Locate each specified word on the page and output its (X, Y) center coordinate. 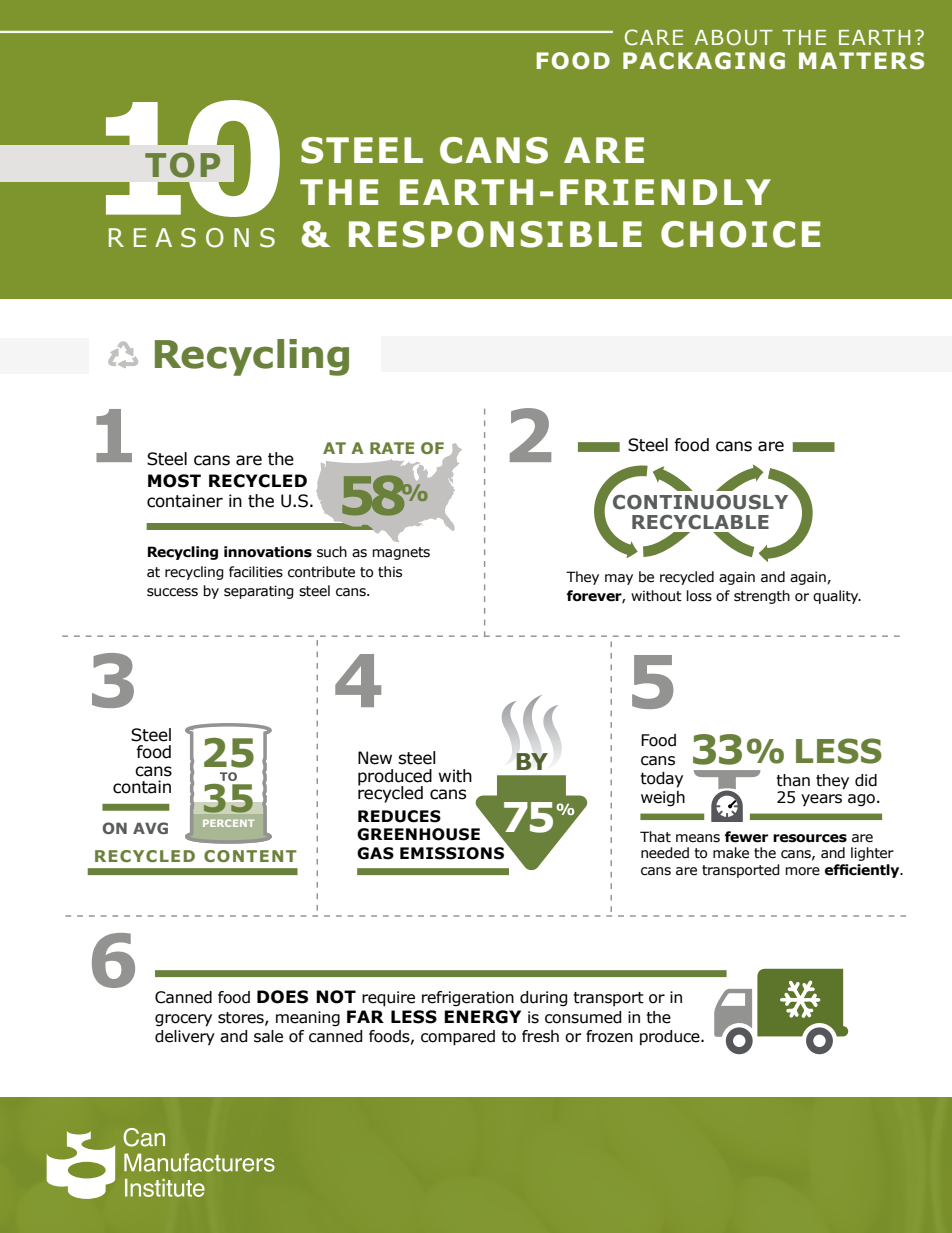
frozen (609, 1036)
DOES (282, 997)
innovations (268, 552)
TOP (182, 165)
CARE (654, 37)
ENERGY (482, 1017)
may (619, 579)
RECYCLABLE (700, 522)
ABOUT (734, 37)
